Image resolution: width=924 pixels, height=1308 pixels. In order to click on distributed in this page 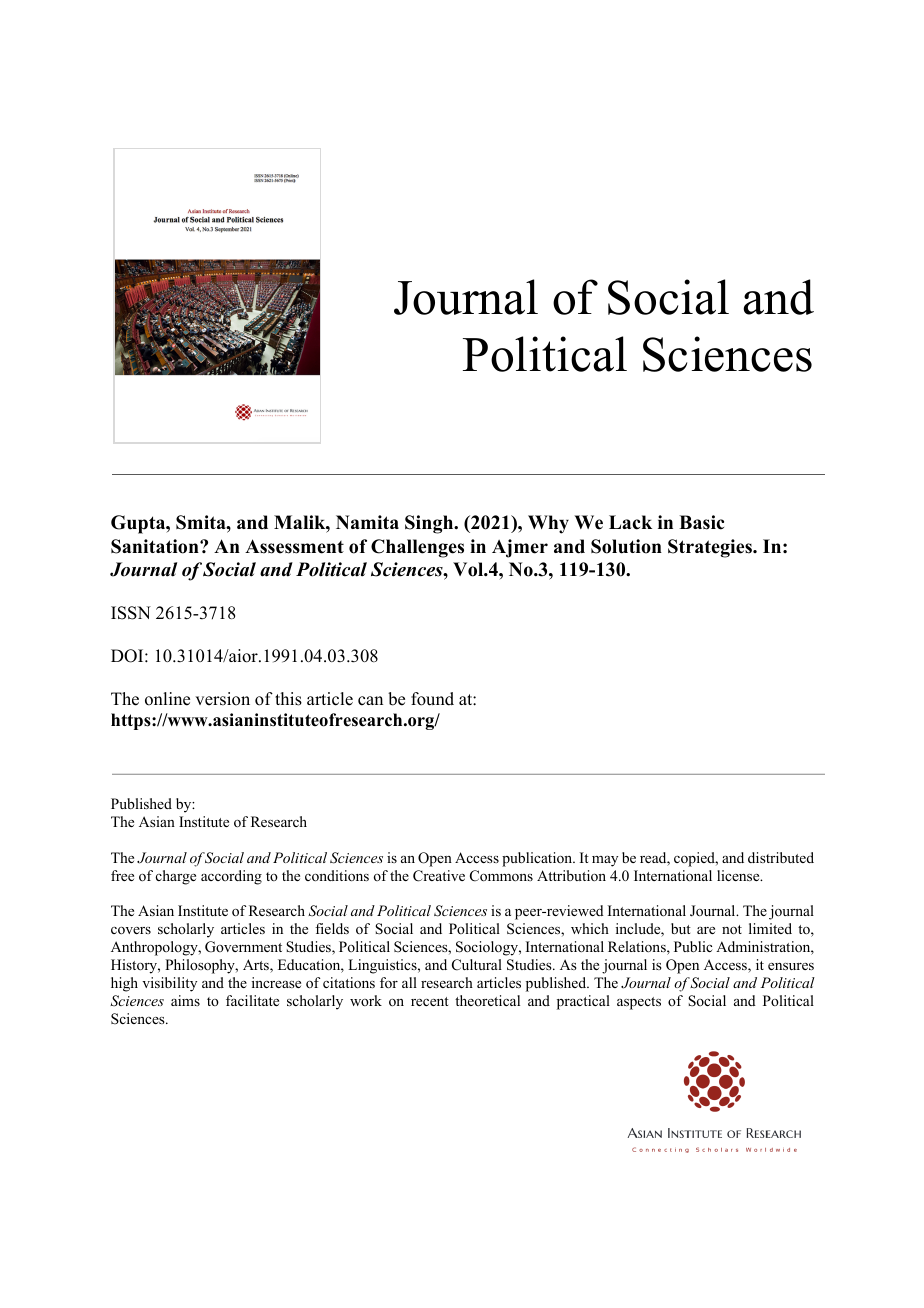, I will do `click(781, 857)`.
